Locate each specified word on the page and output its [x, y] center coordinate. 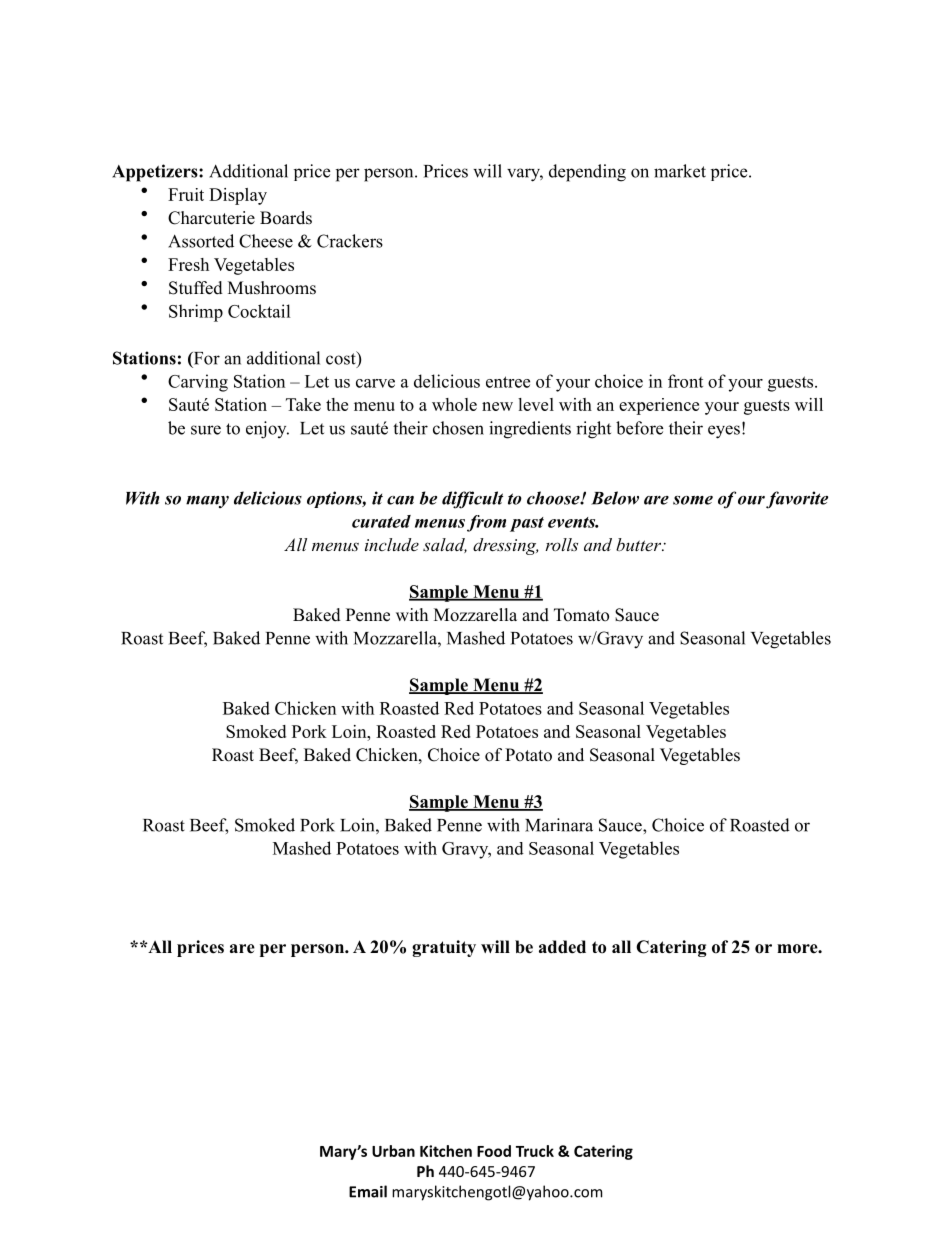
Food [494, 1151]
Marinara [559, 825]
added [562, 947]
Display [238, 196]
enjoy [267, 430]
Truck [535, 1151]
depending [587, 173]
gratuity [444, 948]
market [680, 171]
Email [368, 1191]
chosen [458, 428]
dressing [505, 546]
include [392, 544]
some [693, 500]
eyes [724, 432]
